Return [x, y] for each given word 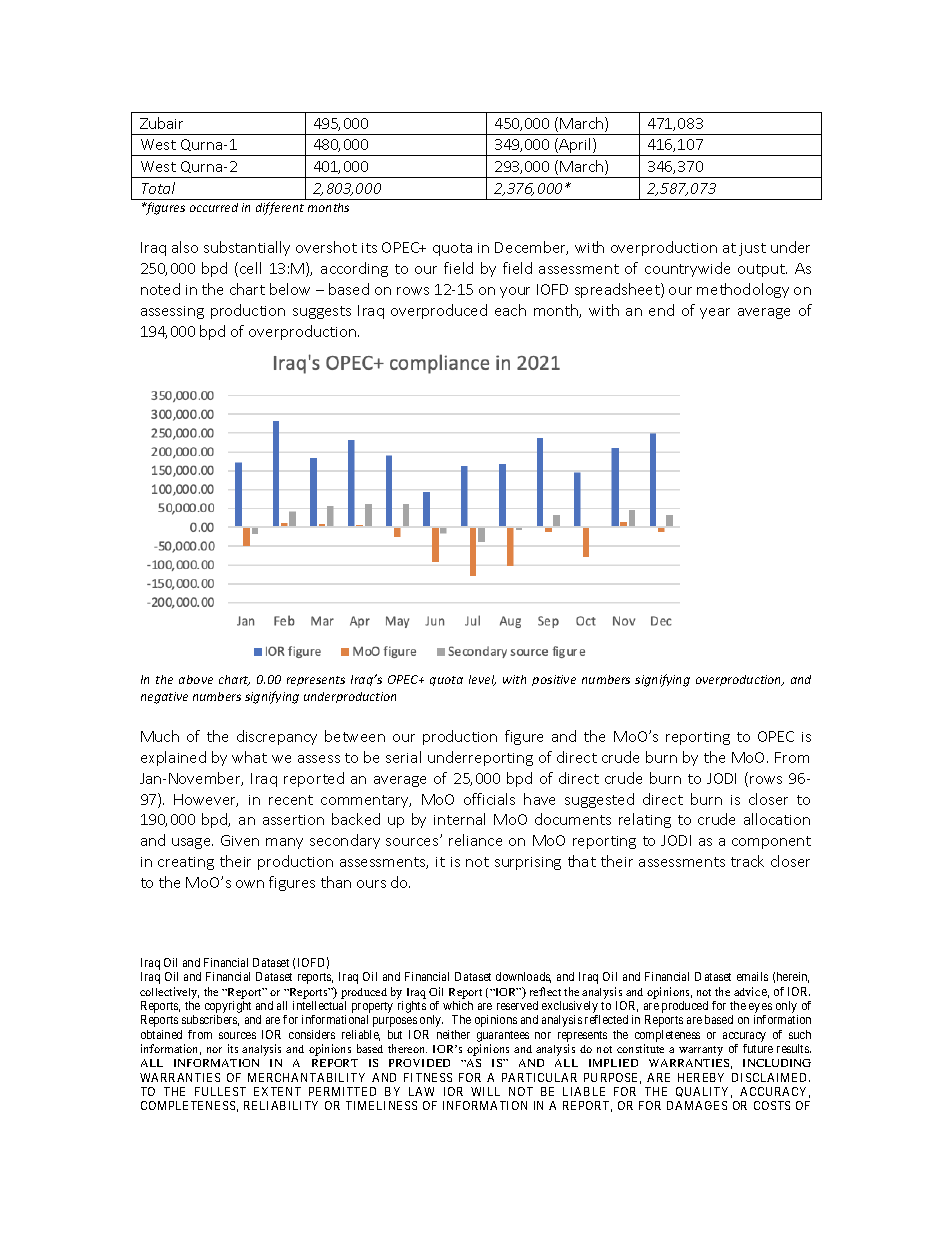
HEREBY [701, 1077]
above [196, 679]
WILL [485, 1091]
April [575, 147]
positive [554, 680]
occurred [214, 207]
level [482, 680]
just [752, 249]
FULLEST [220, 1091]
